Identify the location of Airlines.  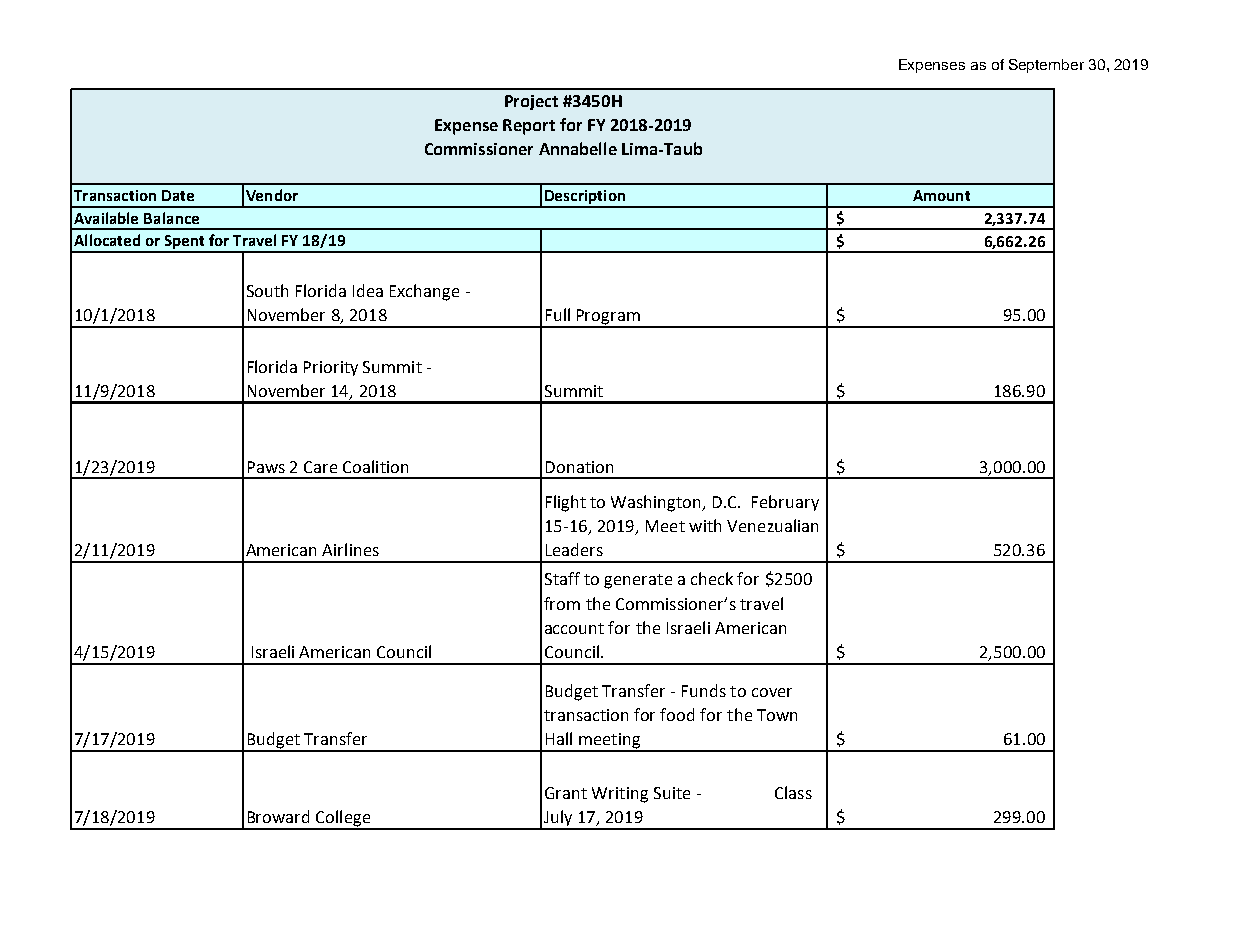
(350, 549).
